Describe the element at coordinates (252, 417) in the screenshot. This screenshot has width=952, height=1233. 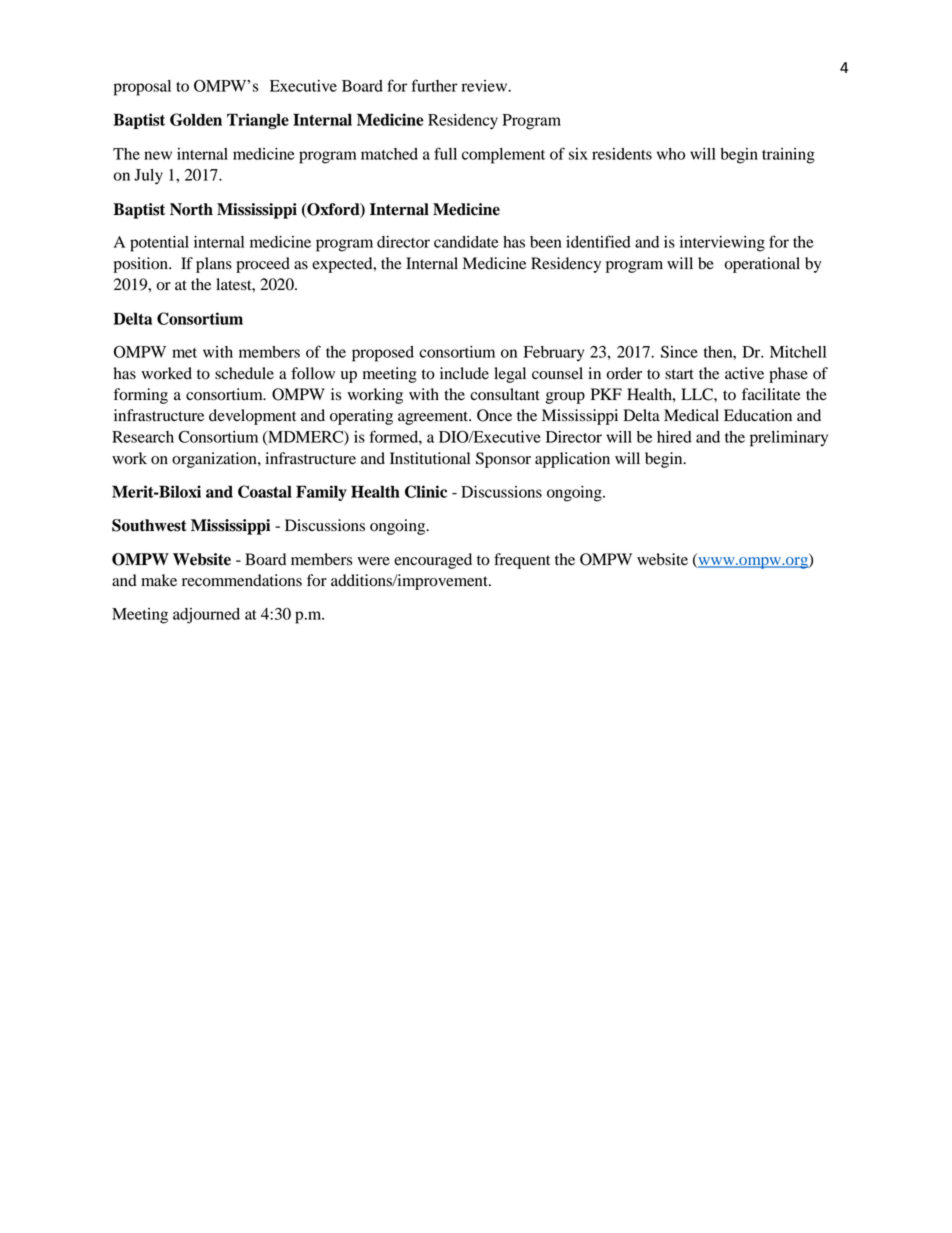
I see `development` at that location.
